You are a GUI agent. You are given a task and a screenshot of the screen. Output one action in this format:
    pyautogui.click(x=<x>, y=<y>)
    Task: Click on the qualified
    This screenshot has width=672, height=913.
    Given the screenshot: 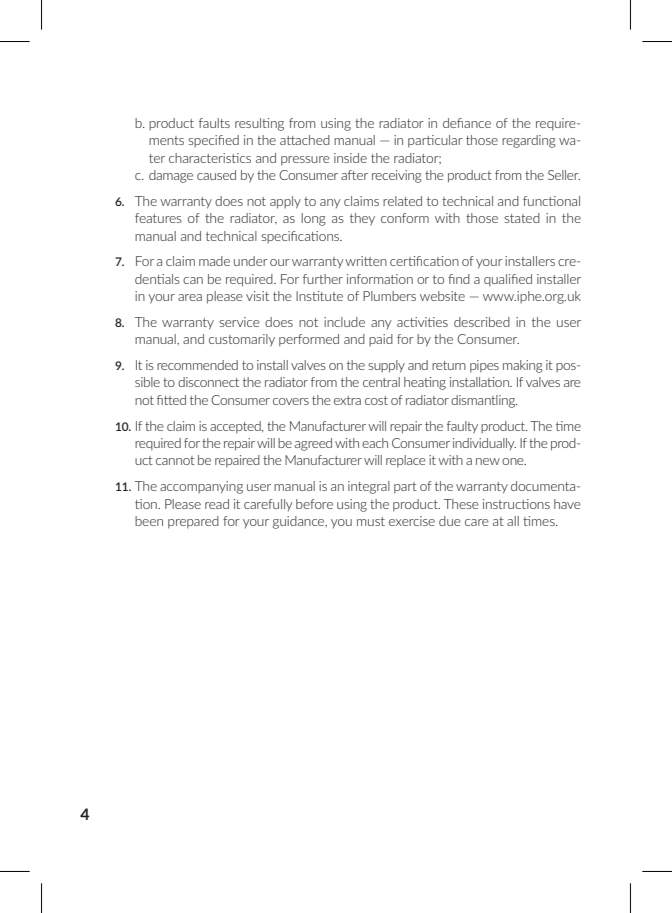 What is the action you would take?
    pyautogui.click(x=508, y=280)
